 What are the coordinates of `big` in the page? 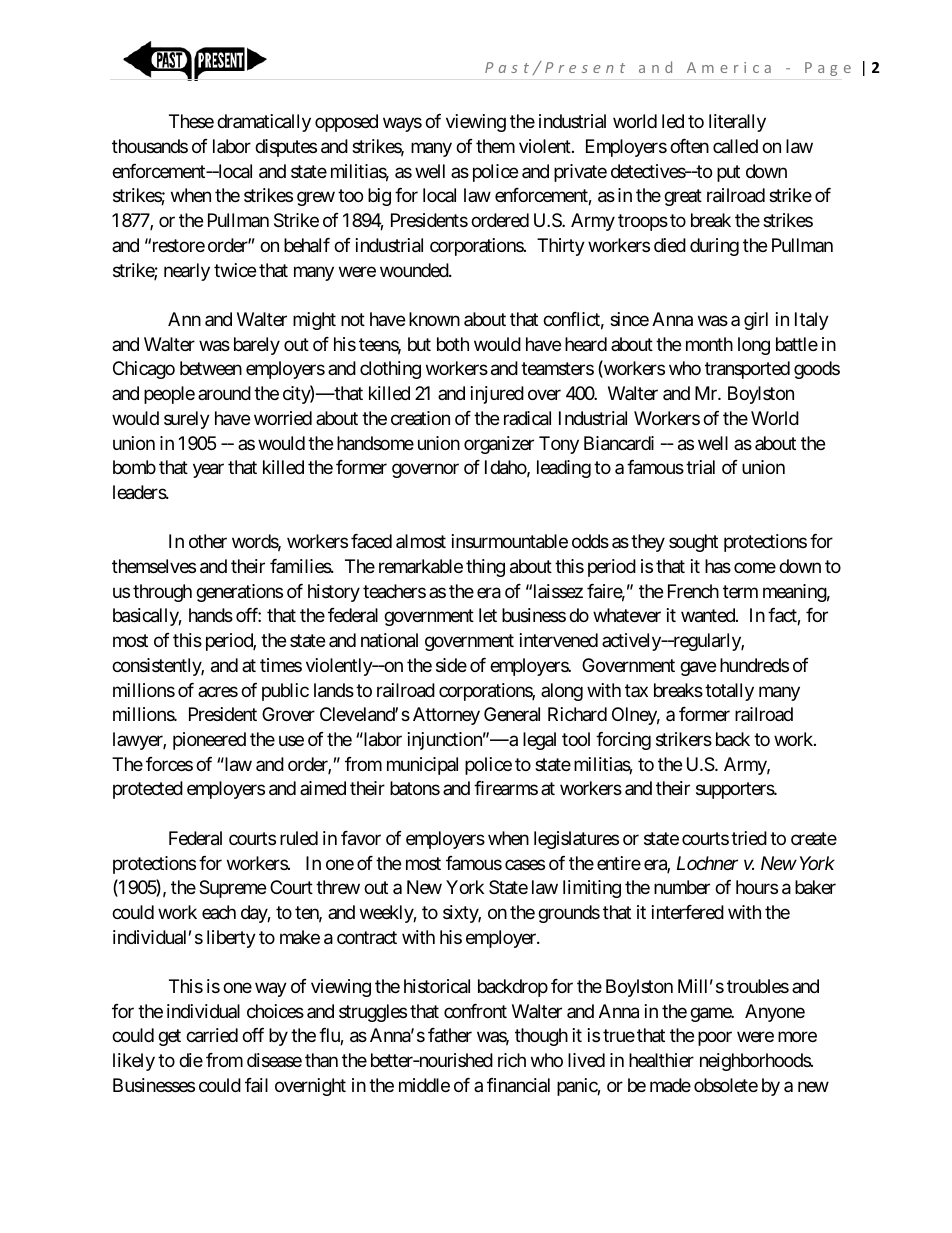 It's located at (379, 197).
